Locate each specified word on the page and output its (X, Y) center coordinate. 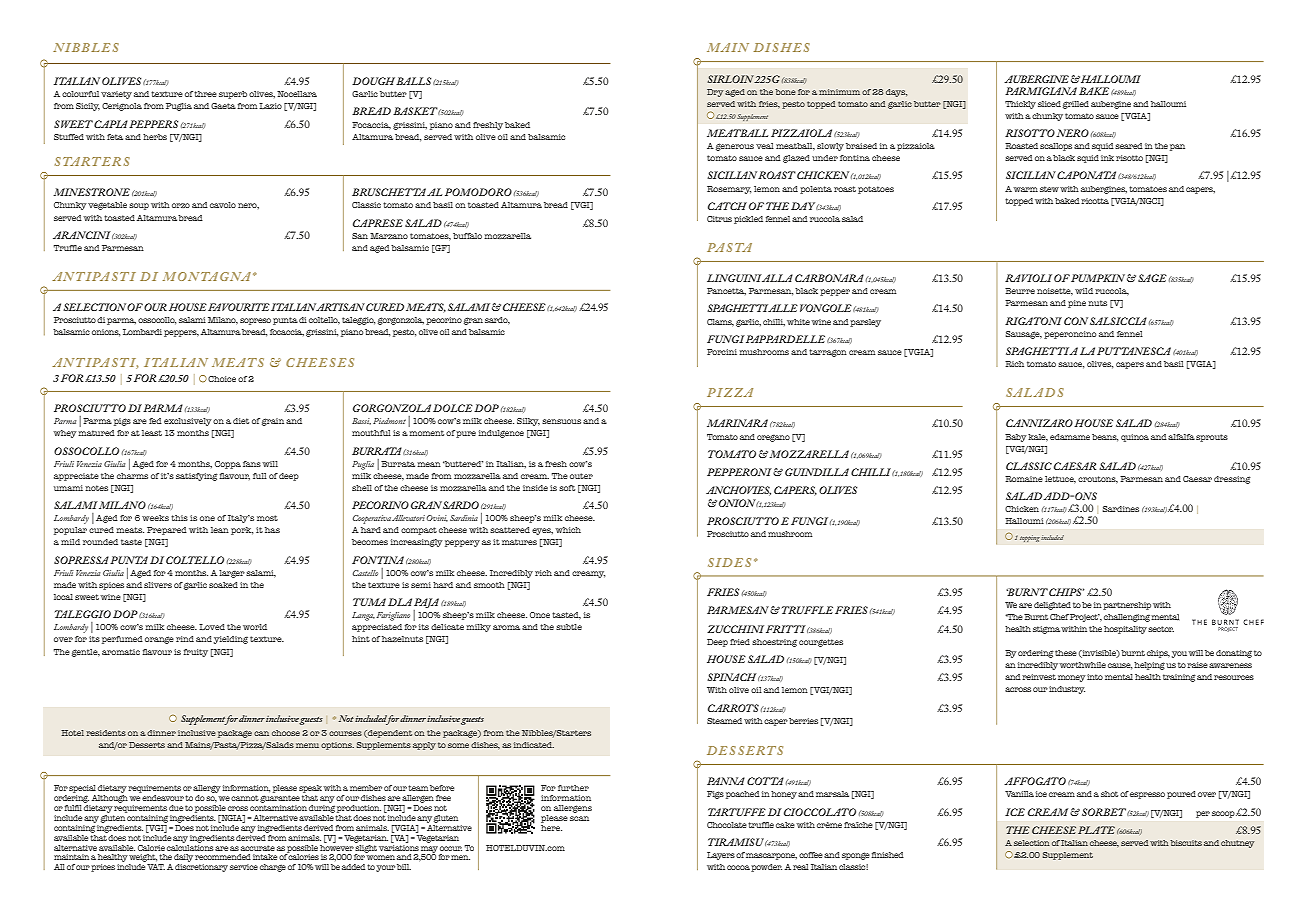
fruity (195, 653)
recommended (223, 857)
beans (1105, 438)
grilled (1076, 105)
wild (1084, 291)
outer (581, 476)
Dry (715, 93)
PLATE (1096, 830)
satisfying (198, 477)
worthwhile (1082, 665)
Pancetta (726, 291)
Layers (721, 856)
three (205, 94)
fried (740, 642)
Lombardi (142, 332)
